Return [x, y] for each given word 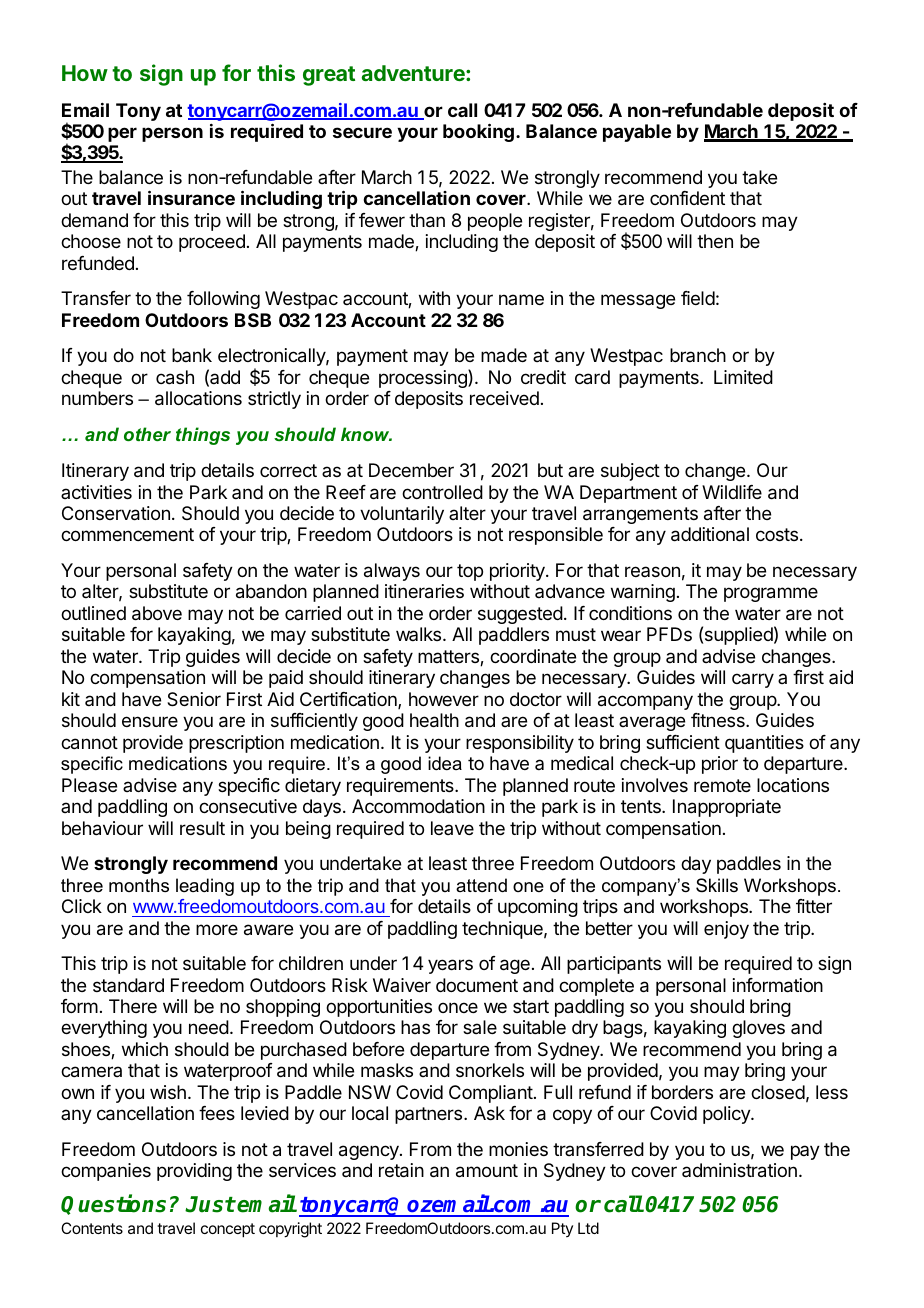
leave [452, 828]
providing [194, 1172]
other [147, 434]
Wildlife [732, 492]
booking [478, 132]
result [202, 828]
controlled [442, 492]
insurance [191, 197]
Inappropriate [727, 808]
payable [637, 133]
